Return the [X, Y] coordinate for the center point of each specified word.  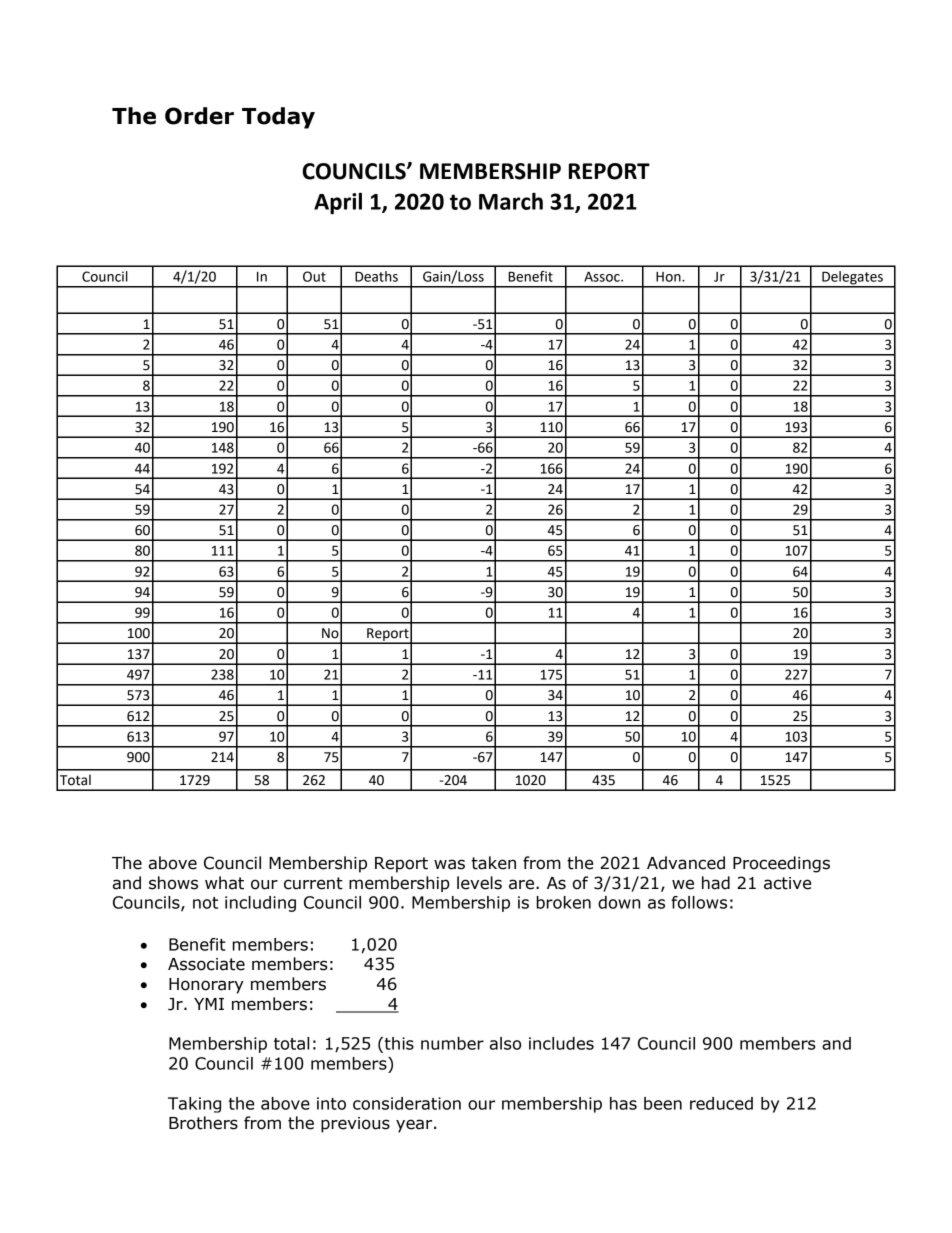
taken [494, 863]
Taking [194, 1105]
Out [314, 276]
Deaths [376, 276]
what [224, 883]
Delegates [852, 279]
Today [278, 118]
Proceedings [781, 864]
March [511, 201]
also [505, 1043]
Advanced [686, 863]
